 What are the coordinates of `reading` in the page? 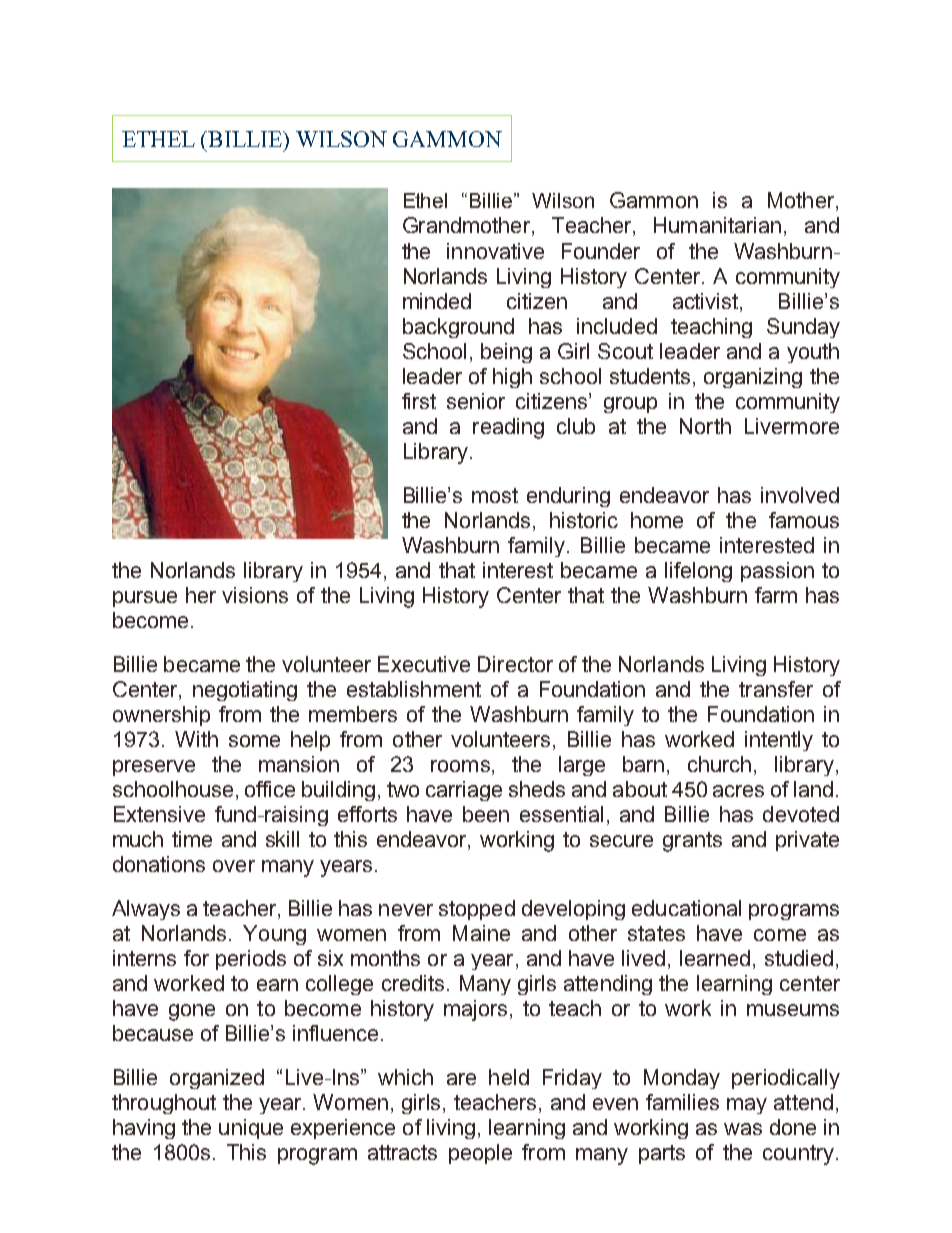 It's located at (508, 428).
